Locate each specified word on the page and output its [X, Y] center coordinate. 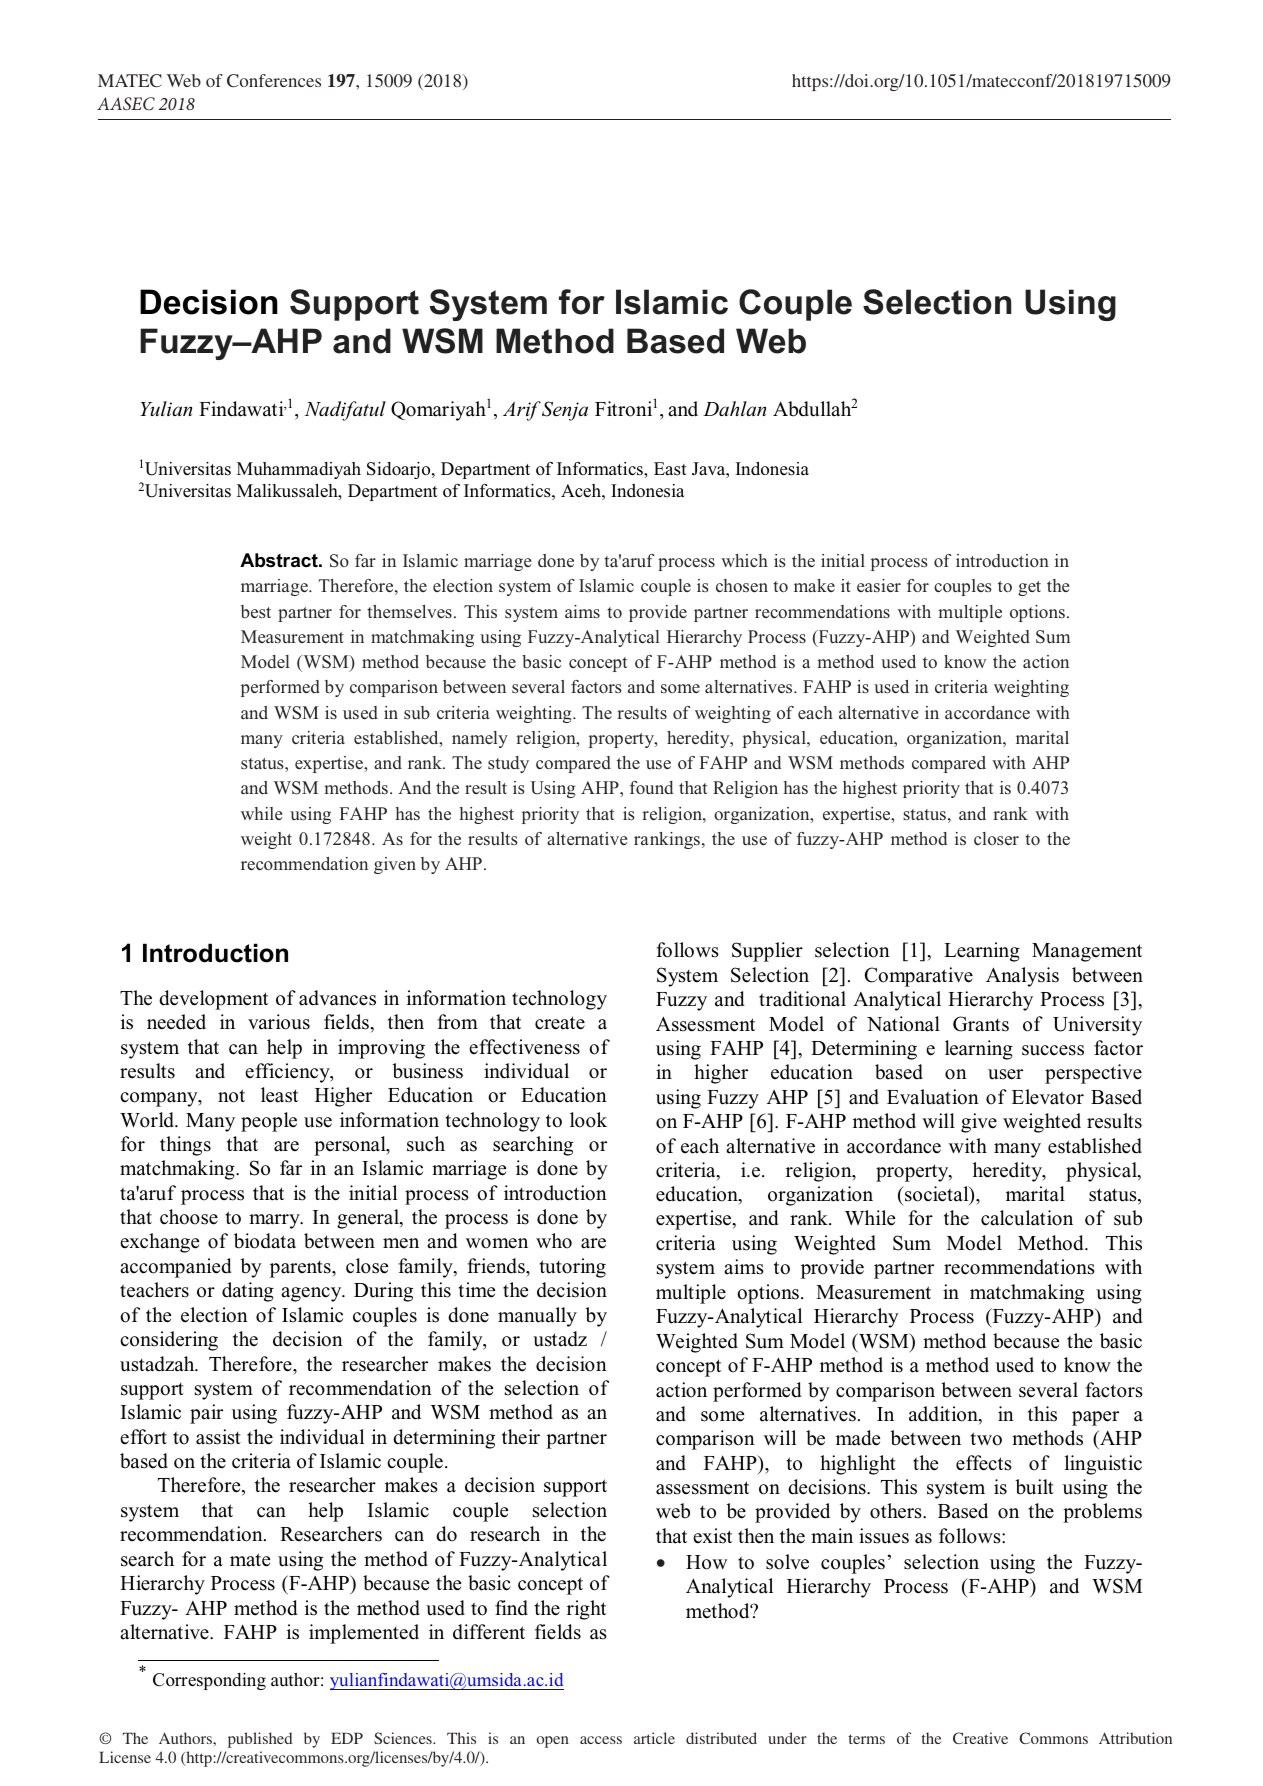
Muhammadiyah [299, 470]
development [213, 1000]
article [654, 1738]
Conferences [274, 81]
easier [879, 585]
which [744, 560]
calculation [1027, 1218]
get [1029, 588]
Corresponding [209, 1681]
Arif [522, 411]
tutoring [572, 1268]
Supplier [767, 952]
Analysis [1022, 977]
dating [248, 1292]
